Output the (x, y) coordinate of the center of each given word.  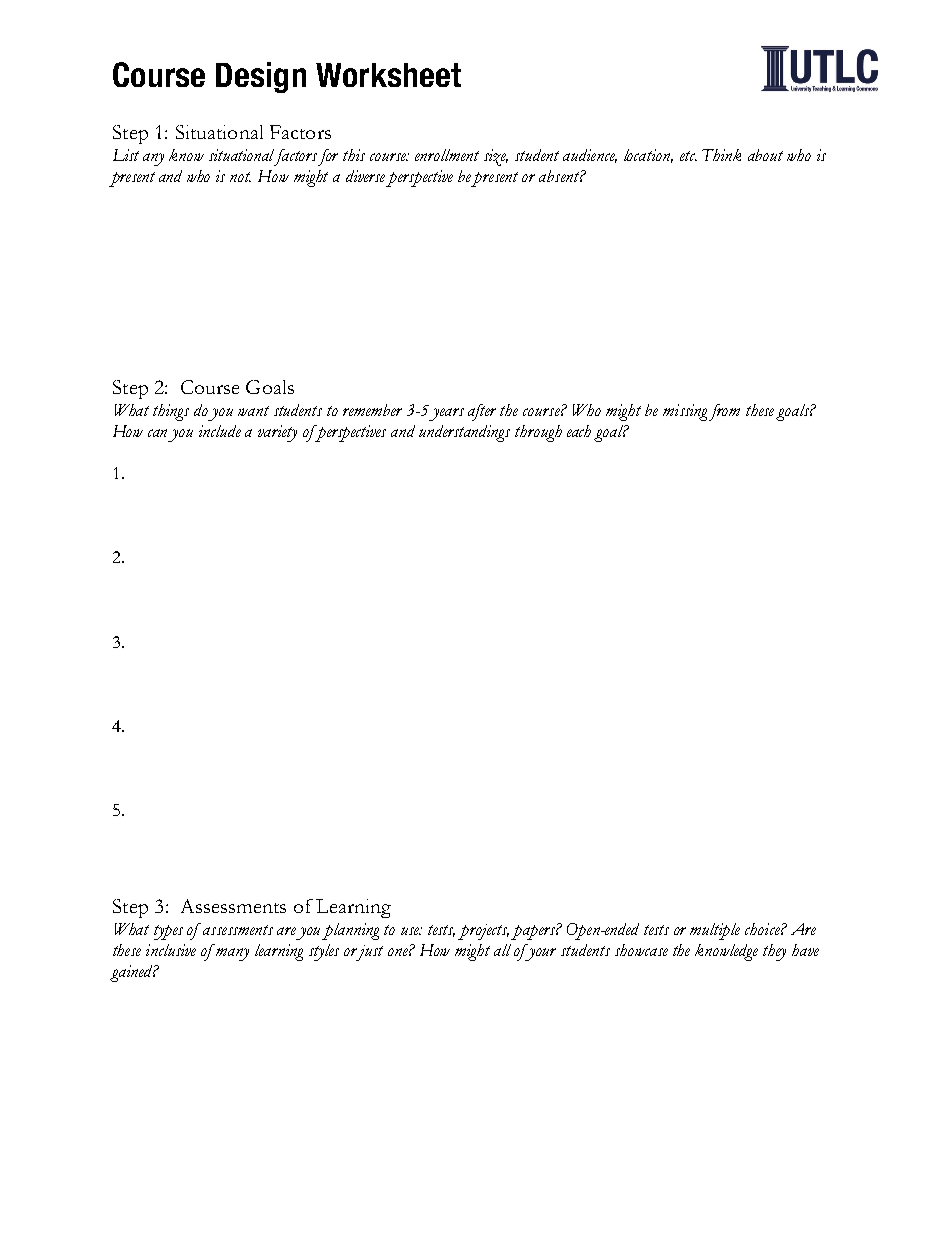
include (220, 431)
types (168, 932)
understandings (464, 433)
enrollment (447, 155)
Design (261, 77)
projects (483, 932)
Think (721, 155)
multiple (715, 931)
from (724, 412)
